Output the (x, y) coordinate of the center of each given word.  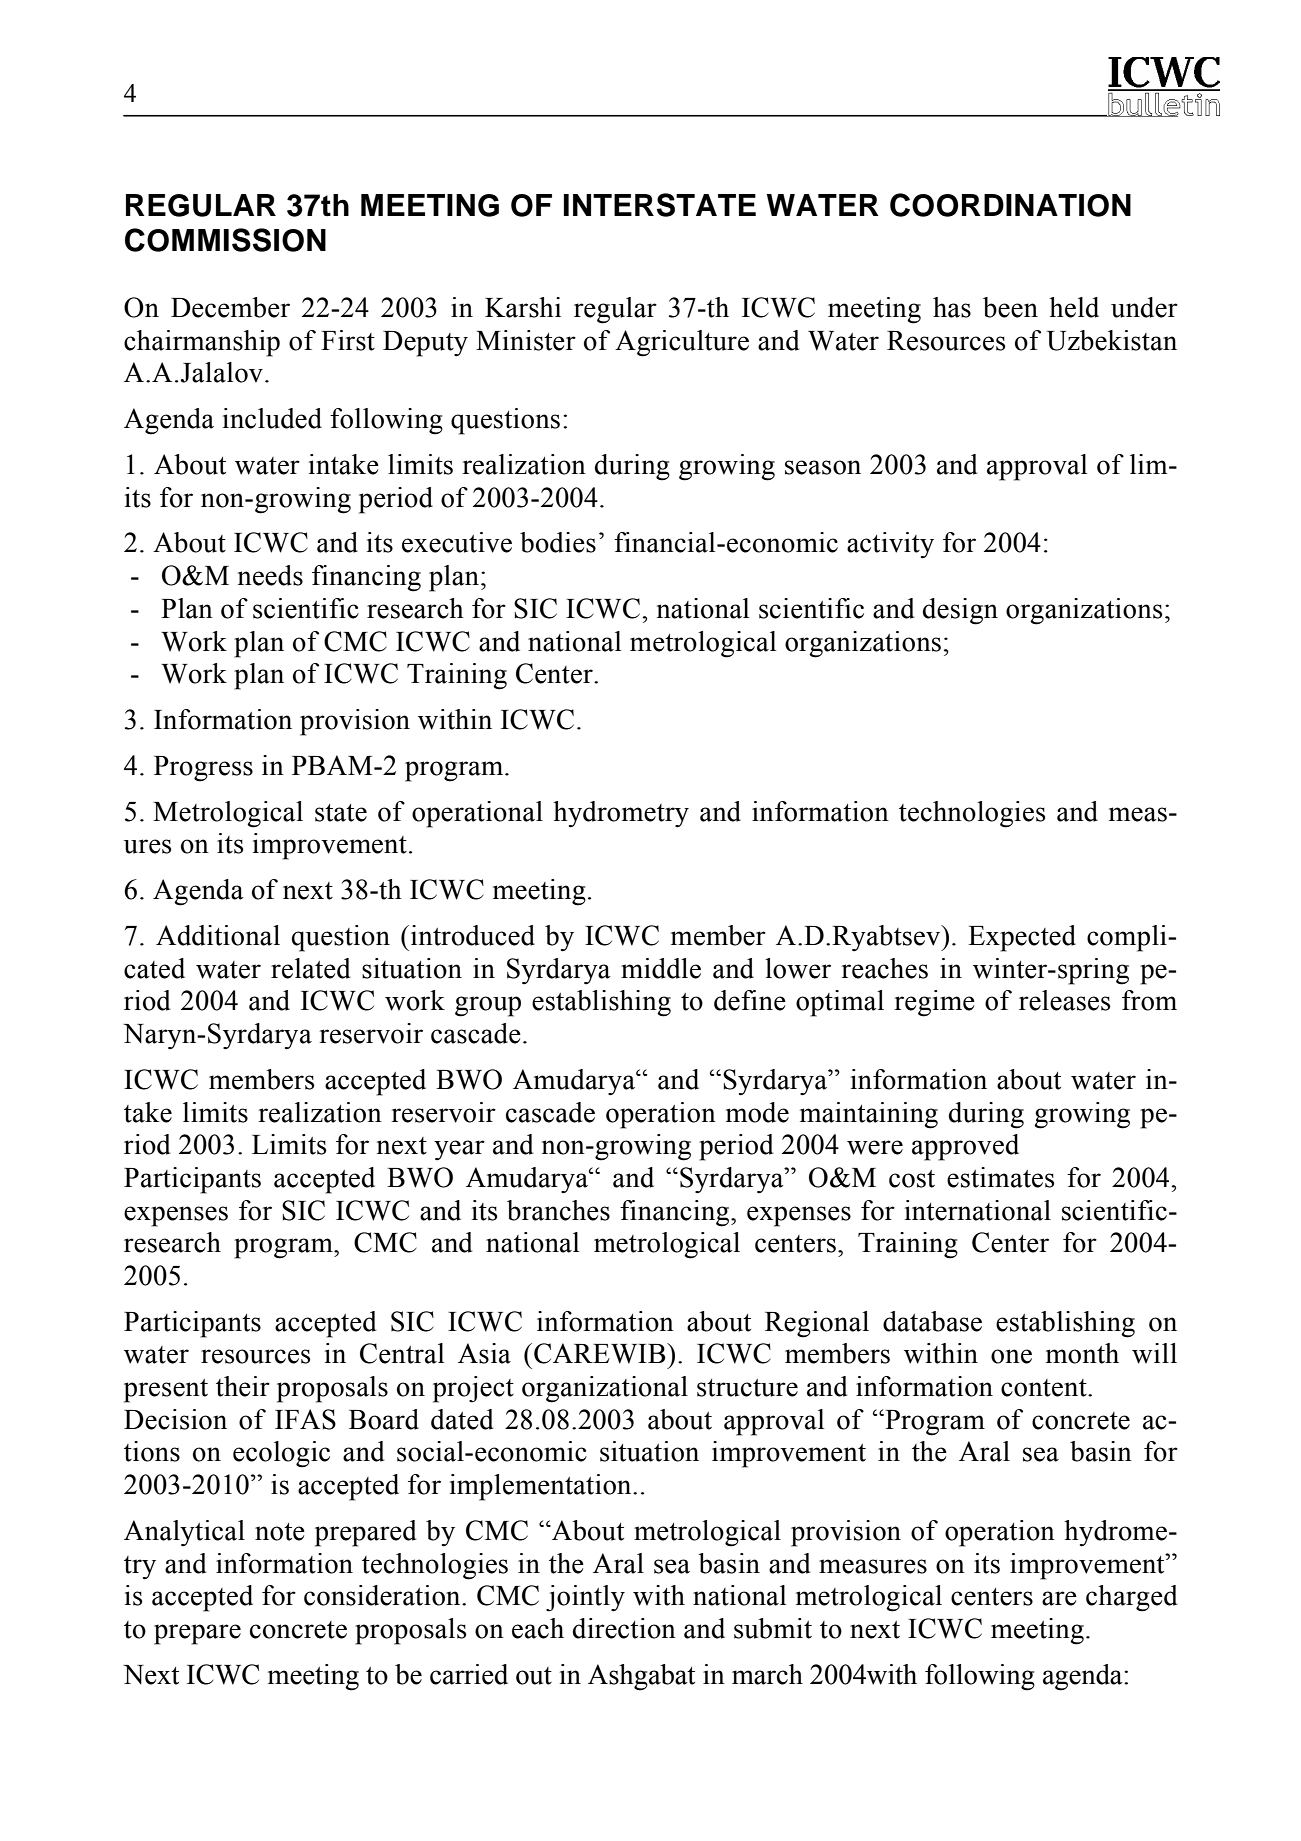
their (243, 1386)
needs (270, 575)
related (310, 968)
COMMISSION (225, 240)
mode (757, 1112)
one (1011, 1356)
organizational (605, 1389)
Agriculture (682, 343)
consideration (383, 1595)
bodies (558, 542)
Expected (1022, 938)
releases (1064, 1000)
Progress (203, 769)
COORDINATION (1010, 205)
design (960, 611)
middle (661, 968)
